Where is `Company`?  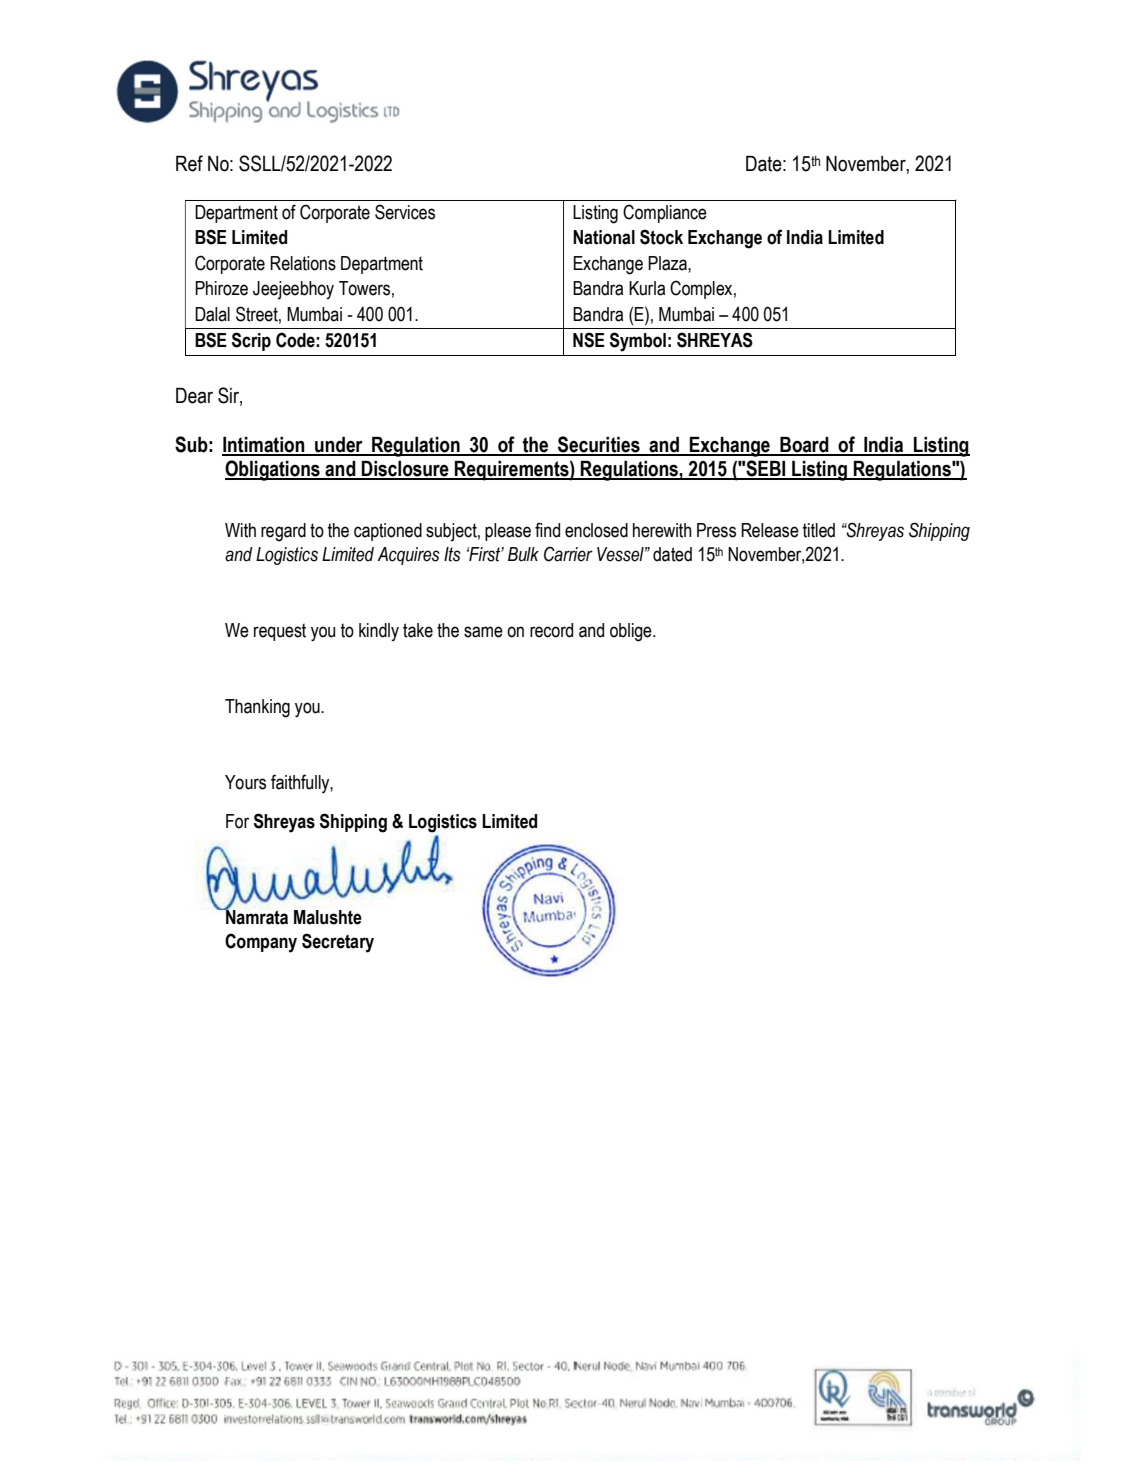 Company is located at coordinates (261, 943).
